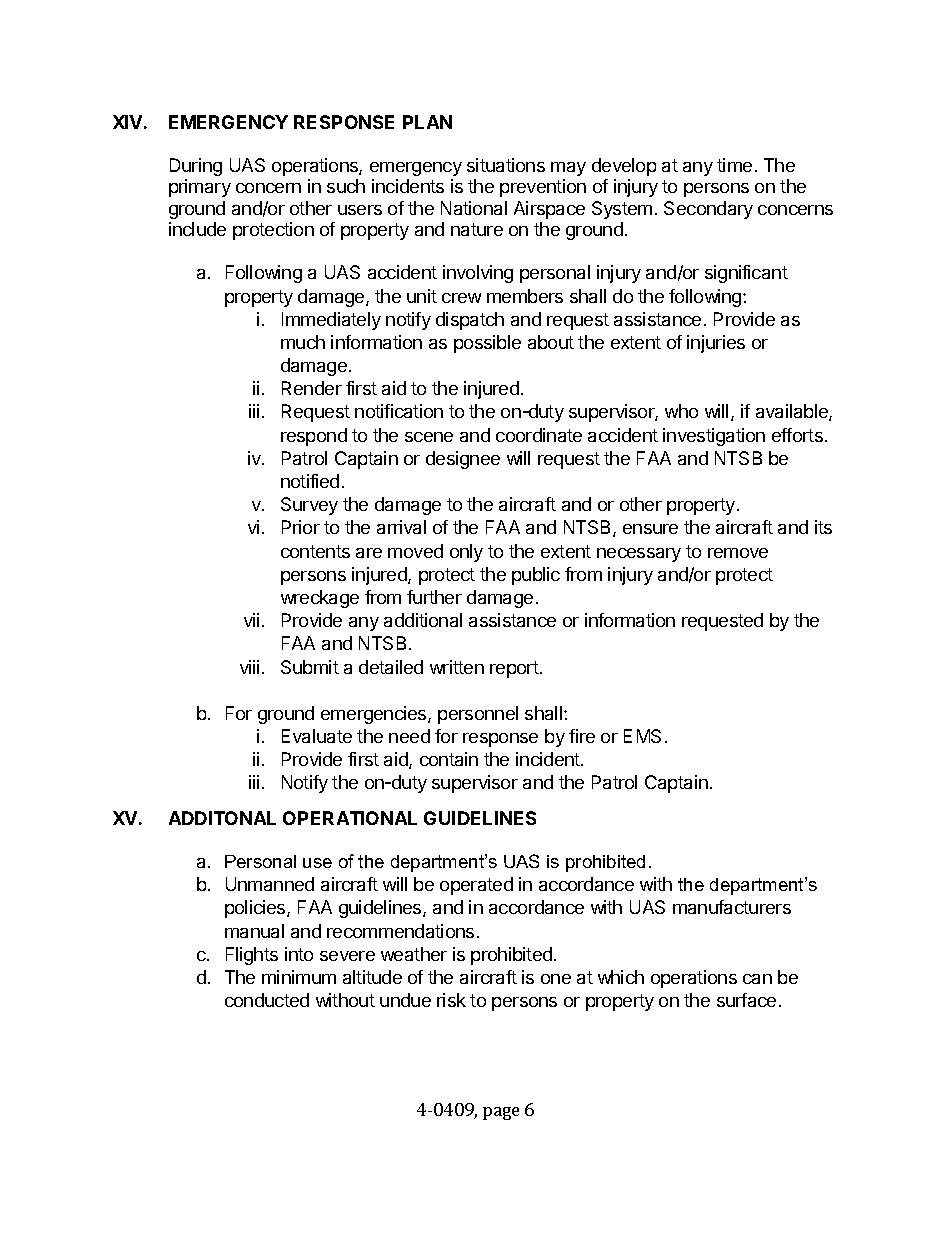  What do you see at coordinates (267, 1000) in the image?
I see `conducted` at bounding box center [267, 1000].
